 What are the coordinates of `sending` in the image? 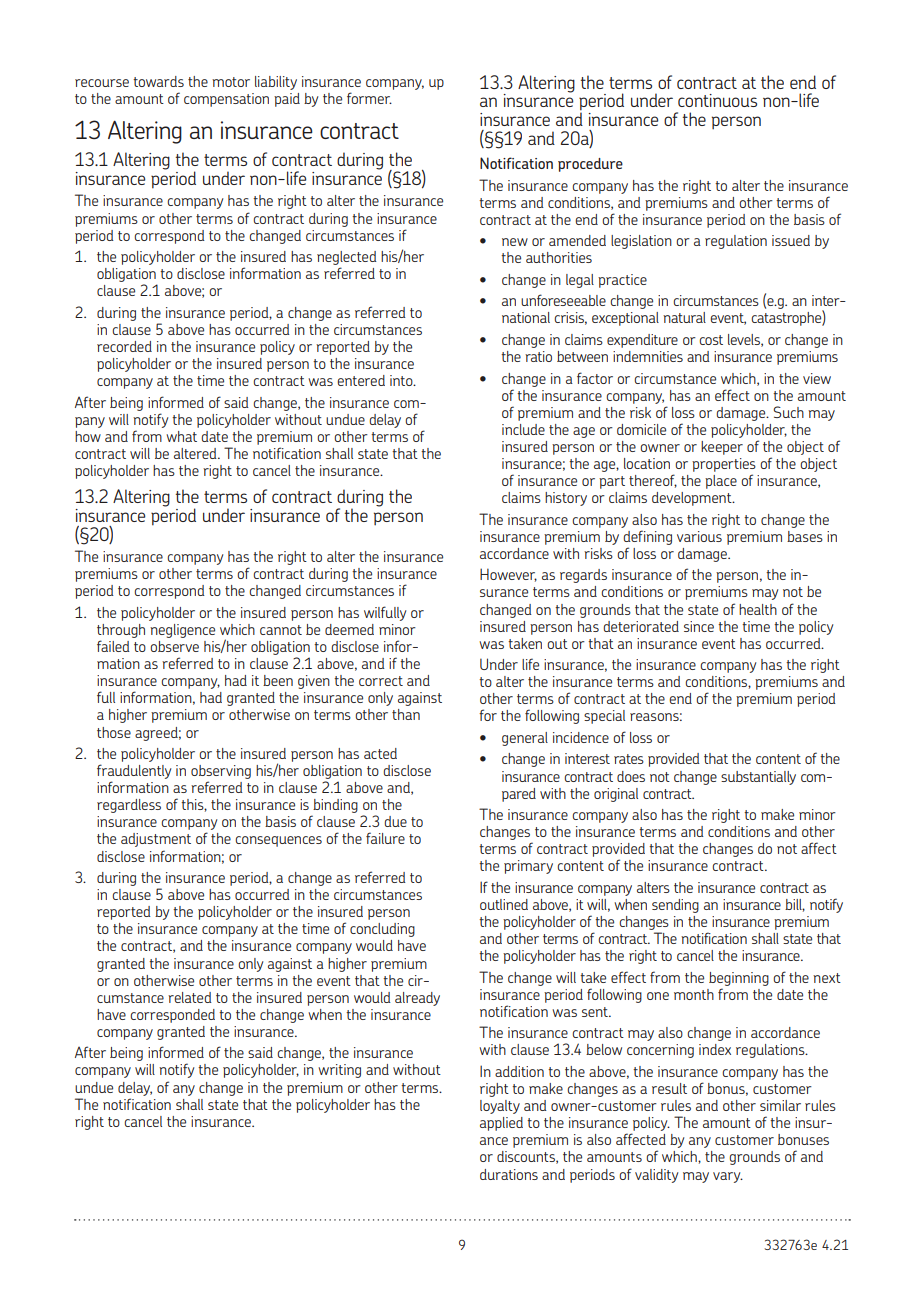 It's located at (675, 906).
